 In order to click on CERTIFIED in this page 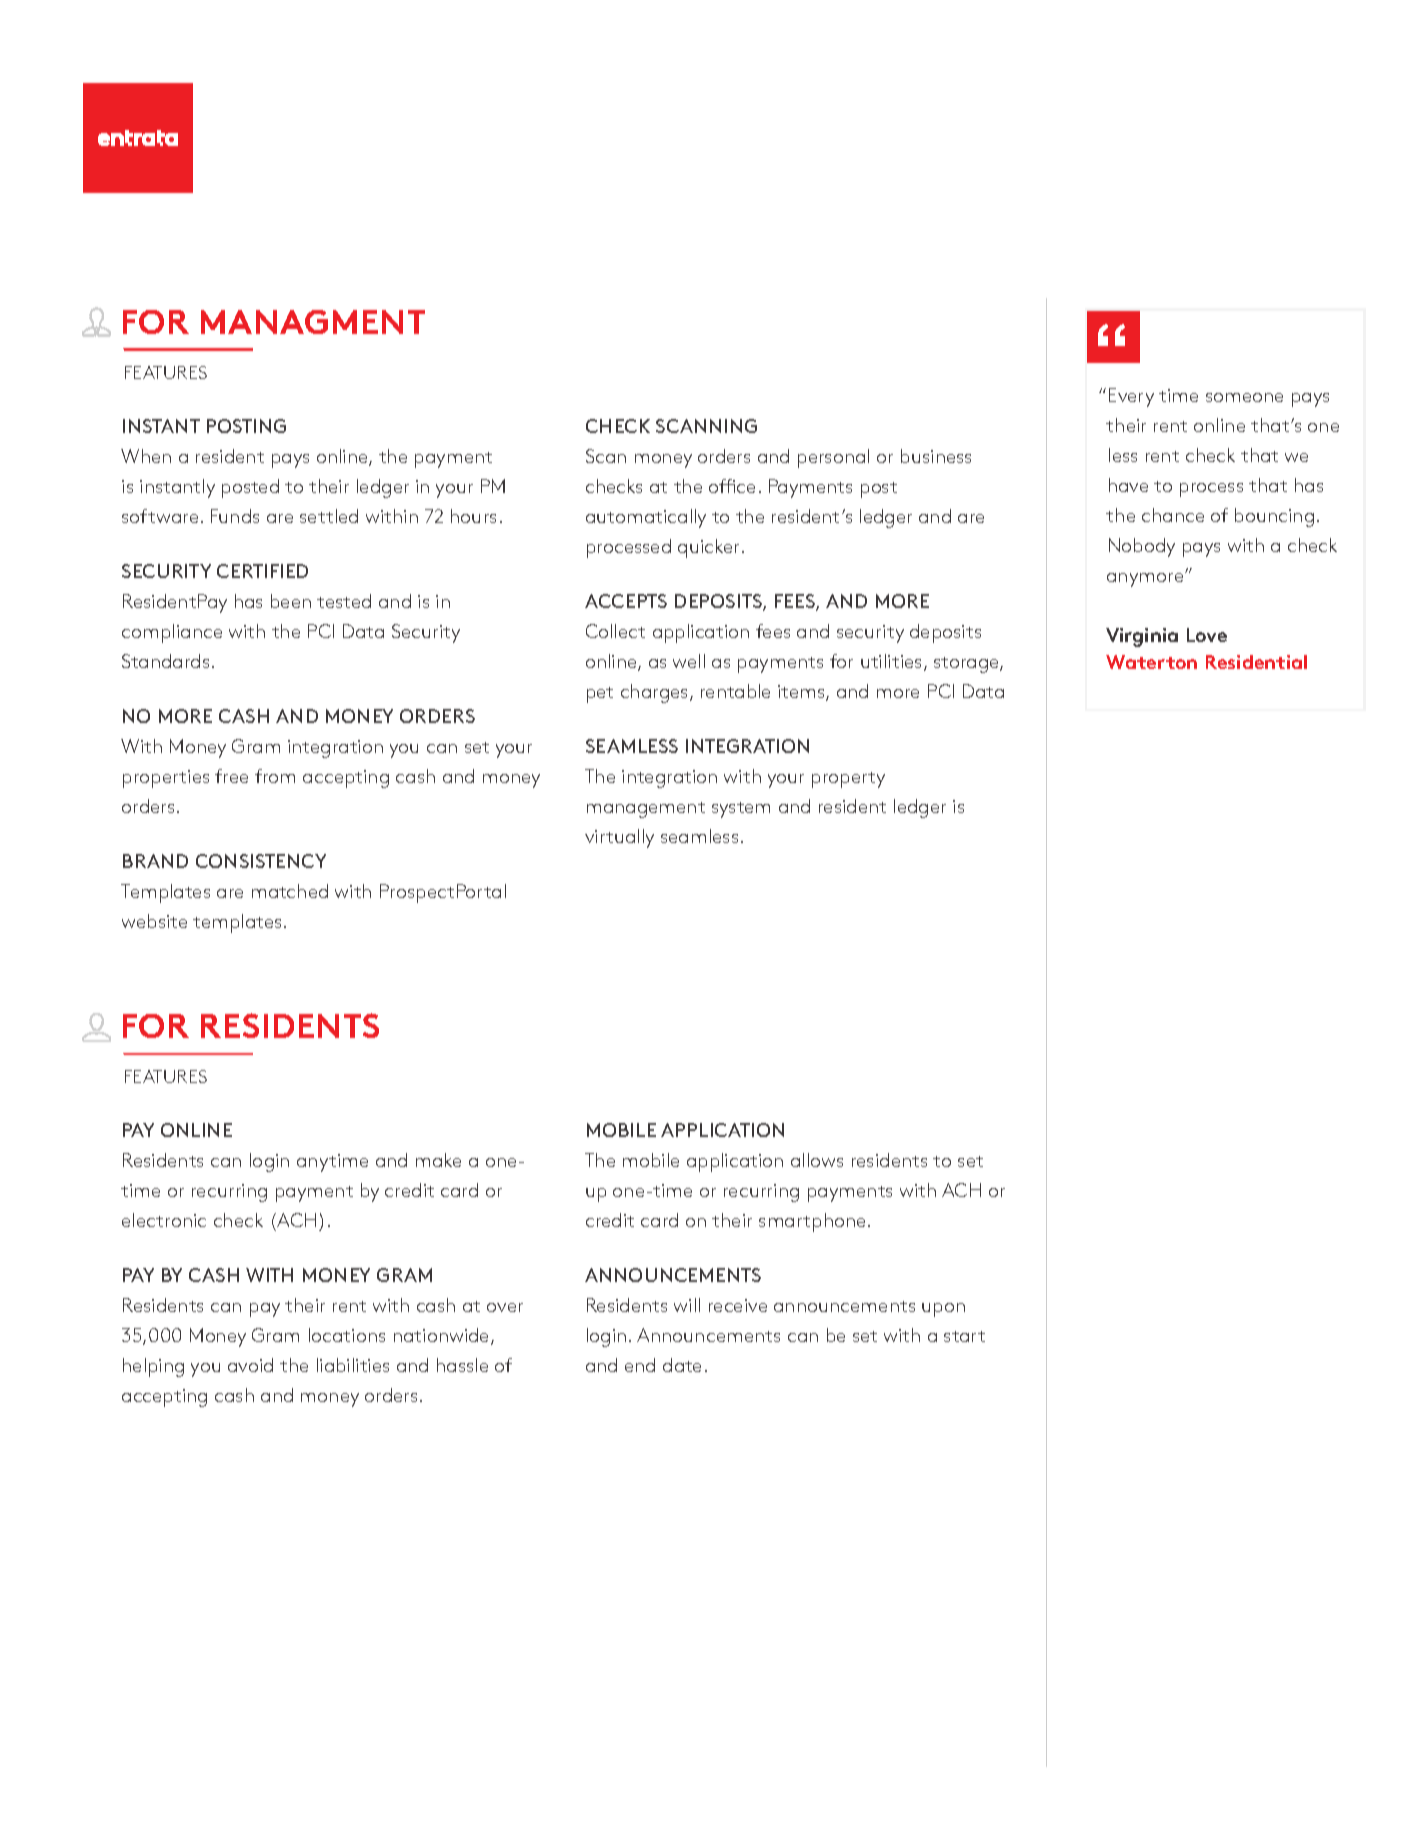, I will do `click(262, 571)`.
